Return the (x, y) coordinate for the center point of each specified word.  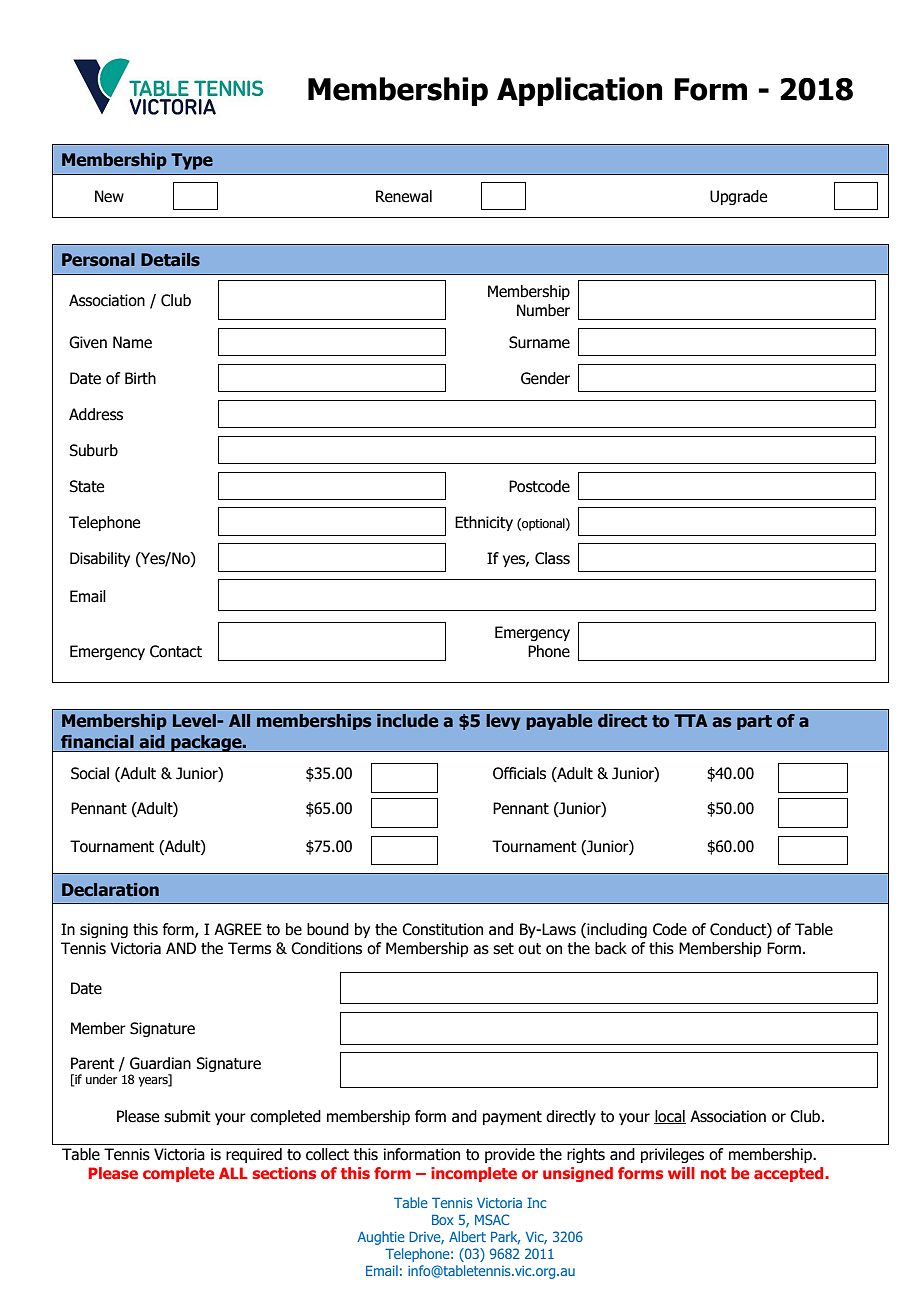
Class (552, 558)
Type (192, 161)
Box (442, 1220)
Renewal (404, 196)
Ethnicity (484, 523)
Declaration (110, 890)
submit (187, 1116)
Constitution (442, 929)
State (86, 486)
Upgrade (738, 197)
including (616, 930)
